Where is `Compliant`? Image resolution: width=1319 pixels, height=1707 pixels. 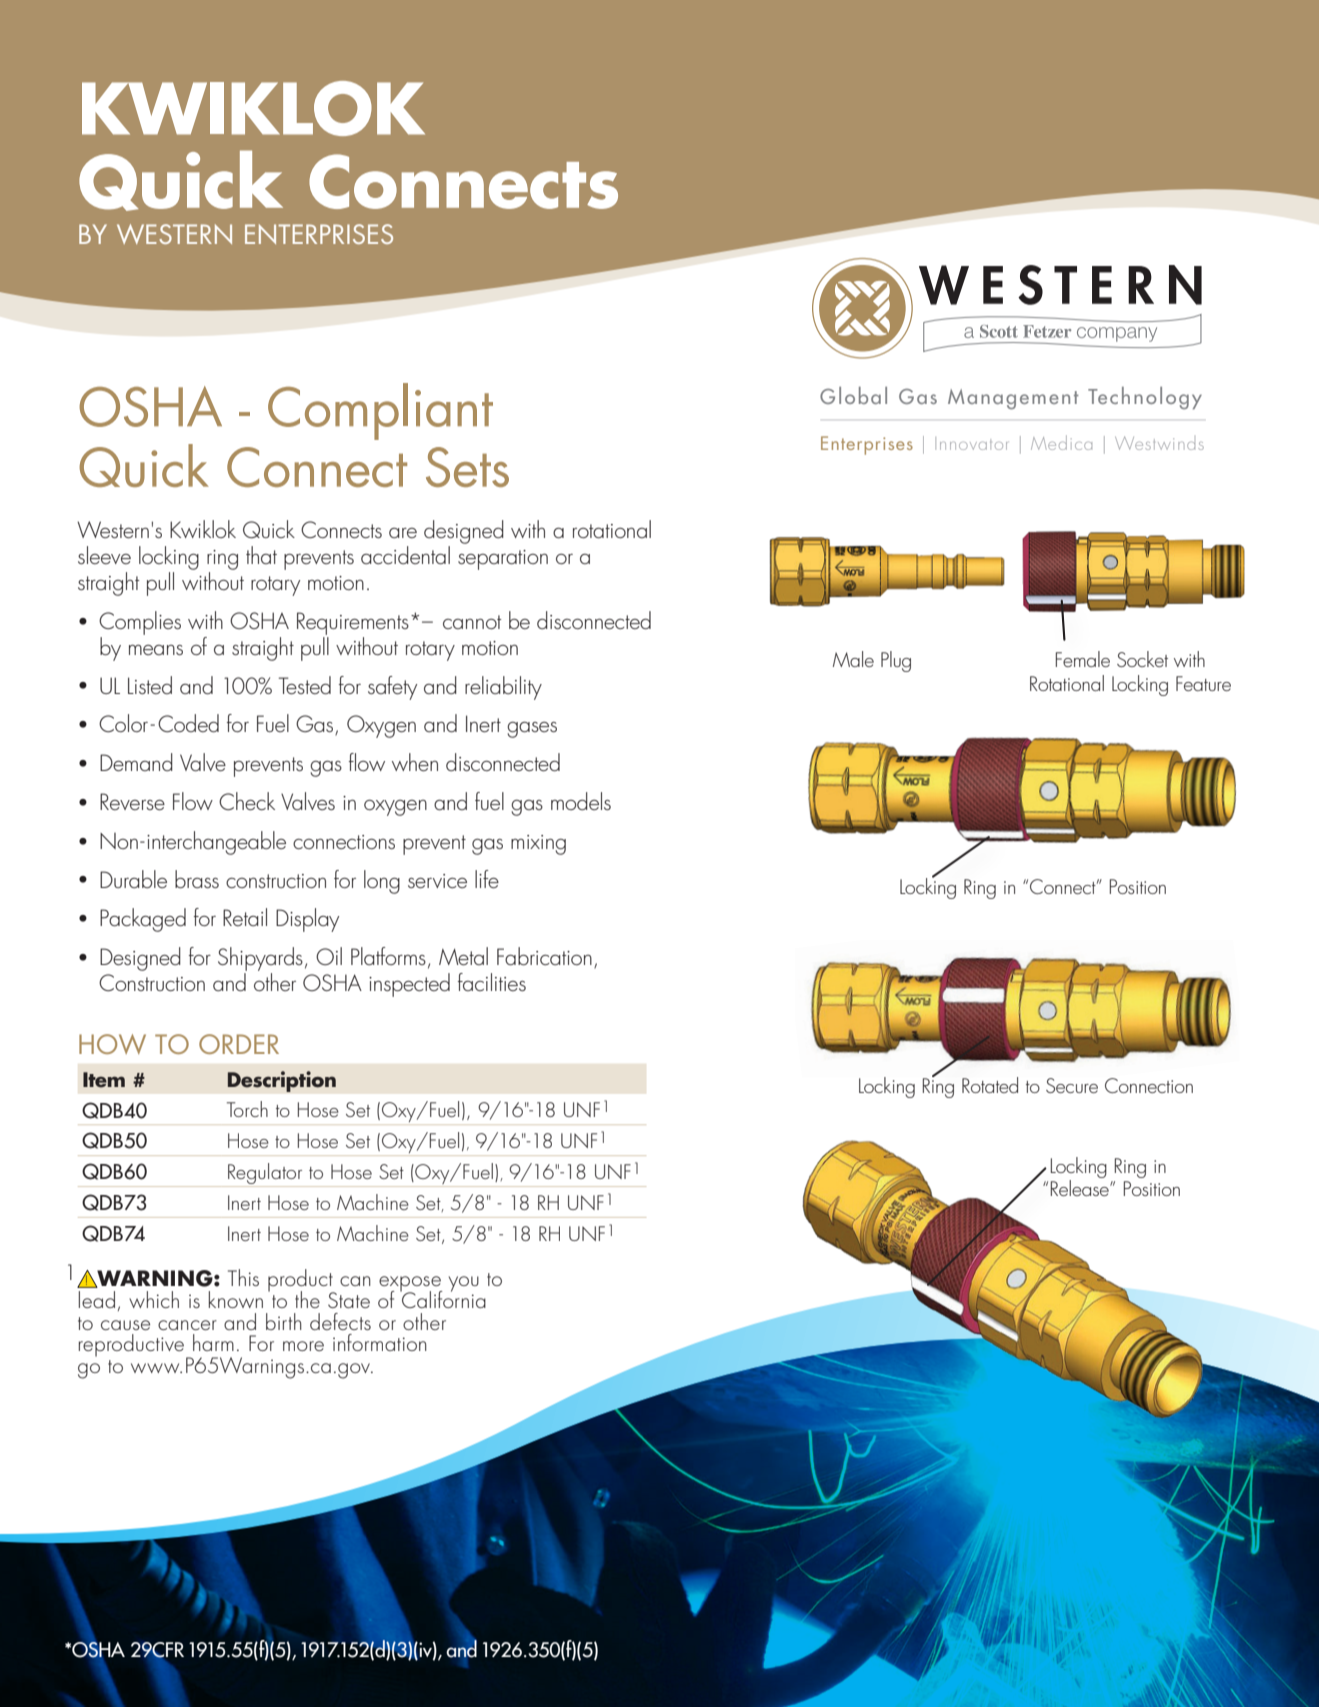 Compliant is located at coordinates (380, 411).
